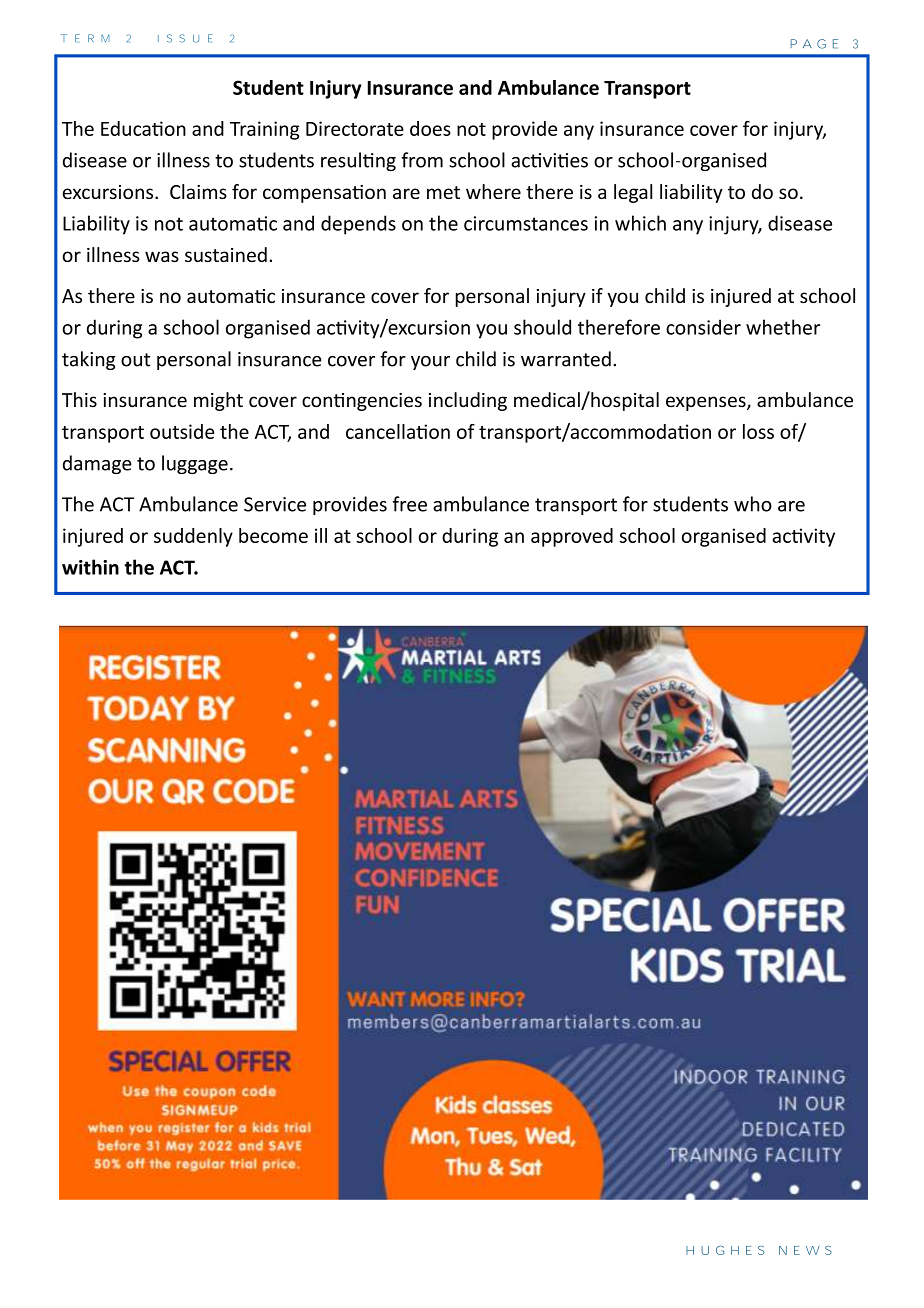 This screenshot has height=1308, width=924. I want to click on does, so click(430, 128).
